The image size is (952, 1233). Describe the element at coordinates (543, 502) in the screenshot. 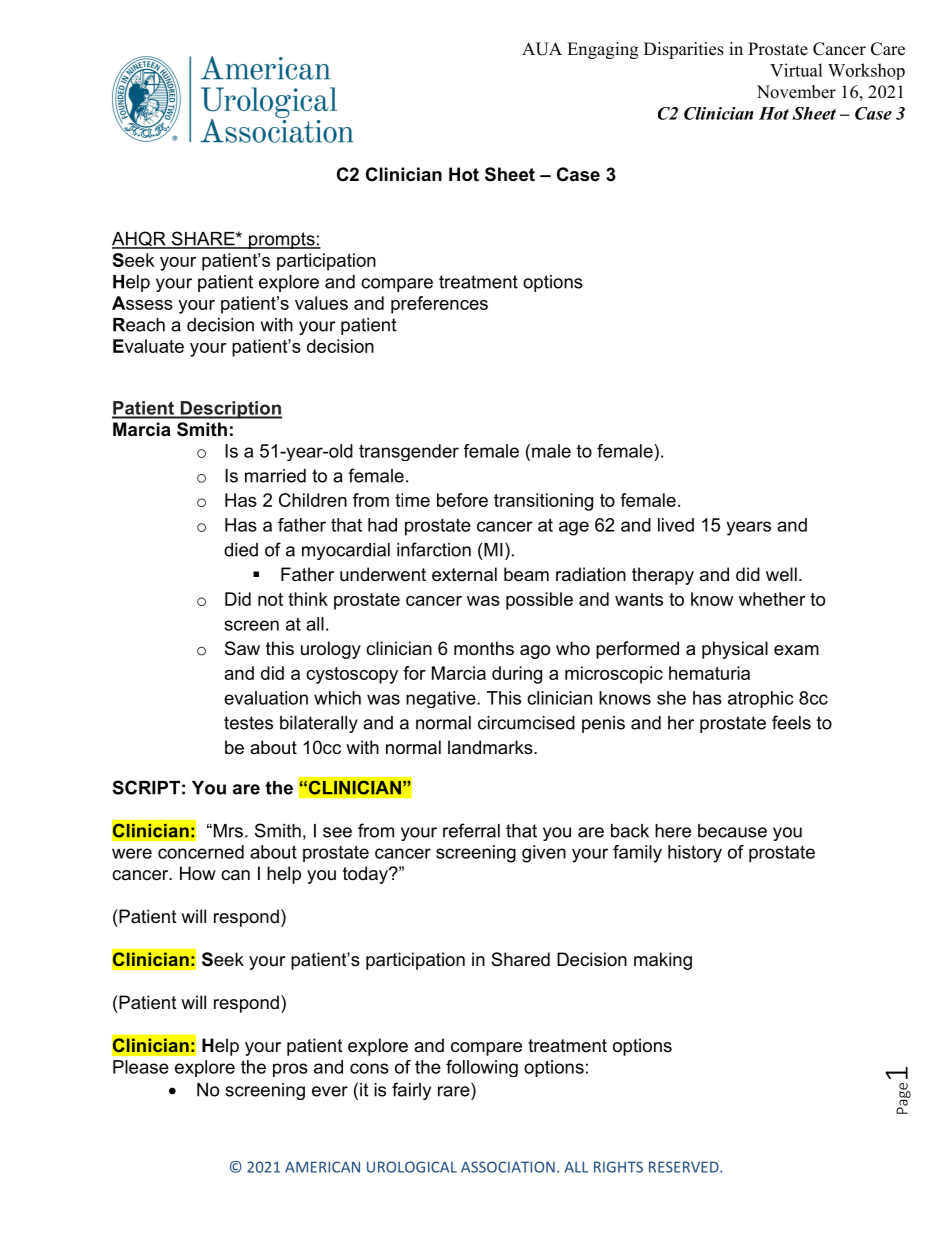

I see `transitioning` at that location.
